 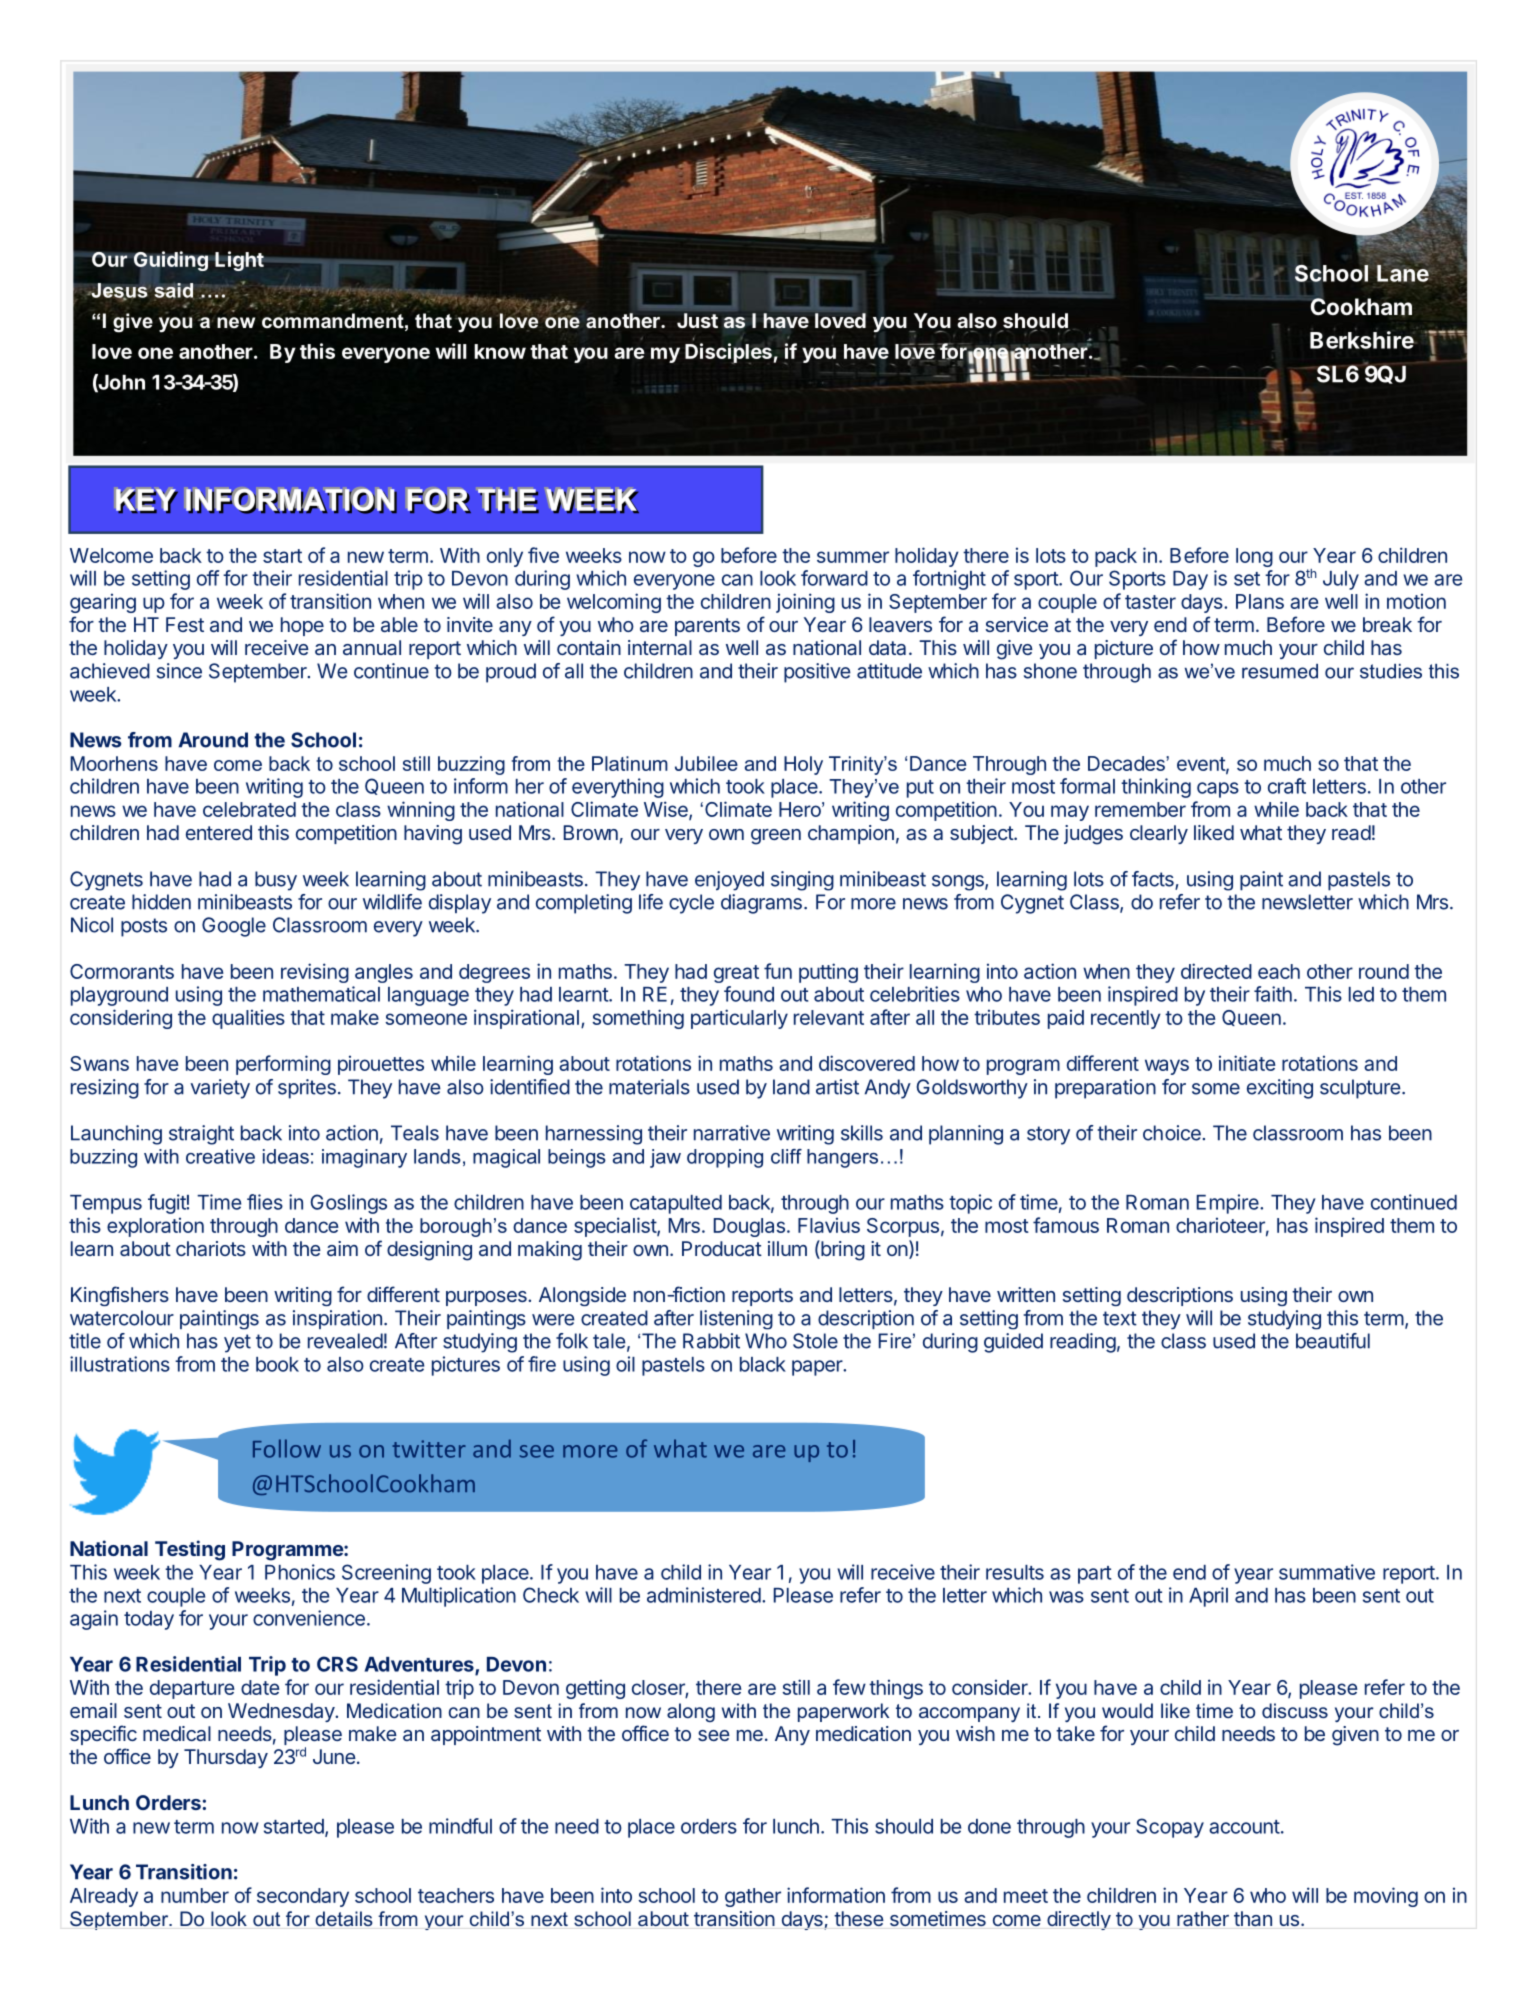 I want to click on entered, so click(x=219, y=832).
